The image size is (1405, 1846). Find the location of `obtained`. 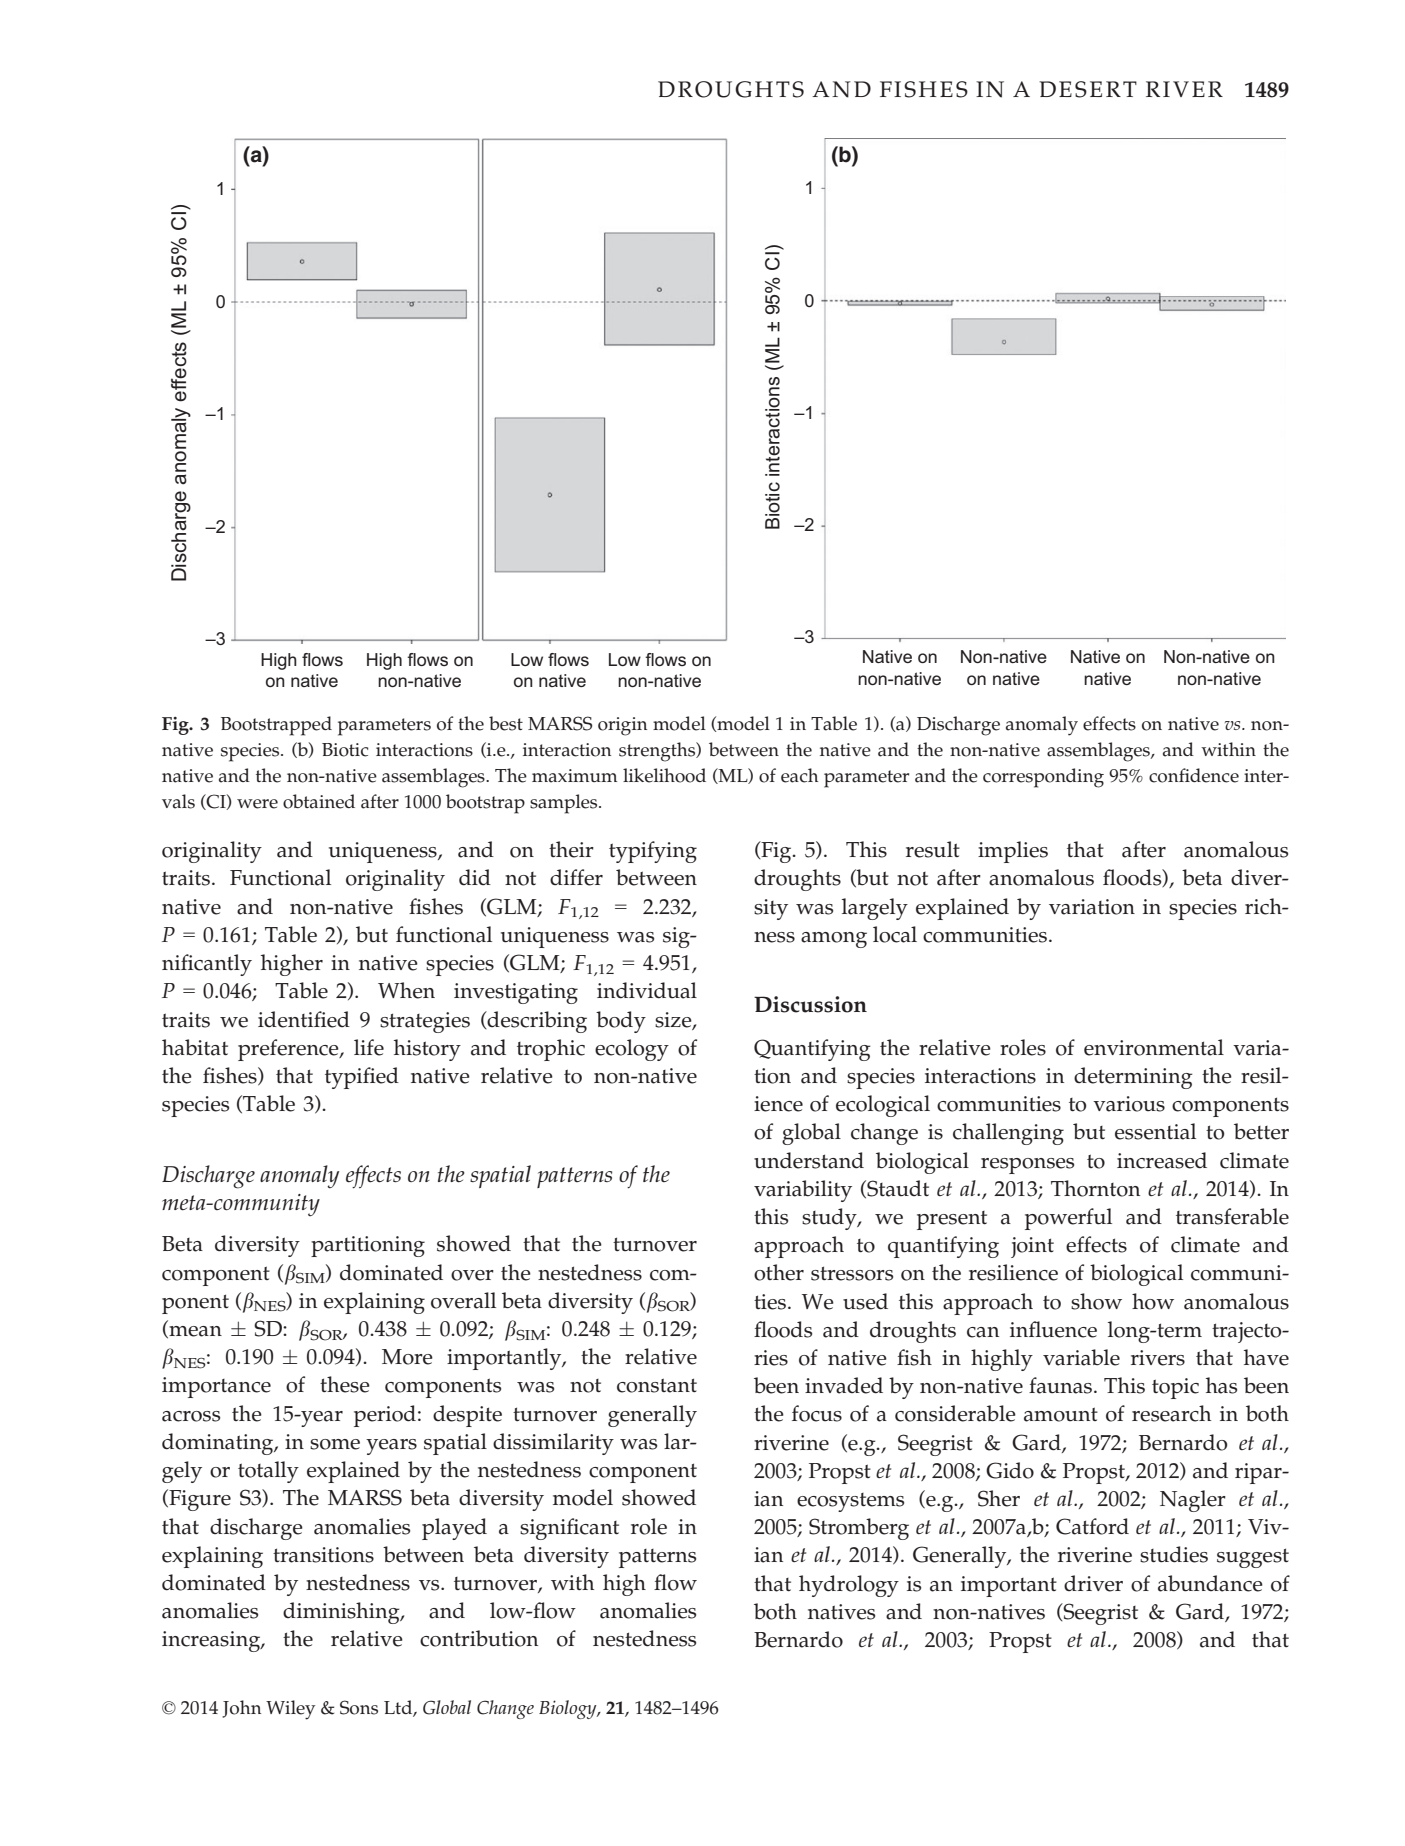

obtained is located at coordinates (319, 801).
